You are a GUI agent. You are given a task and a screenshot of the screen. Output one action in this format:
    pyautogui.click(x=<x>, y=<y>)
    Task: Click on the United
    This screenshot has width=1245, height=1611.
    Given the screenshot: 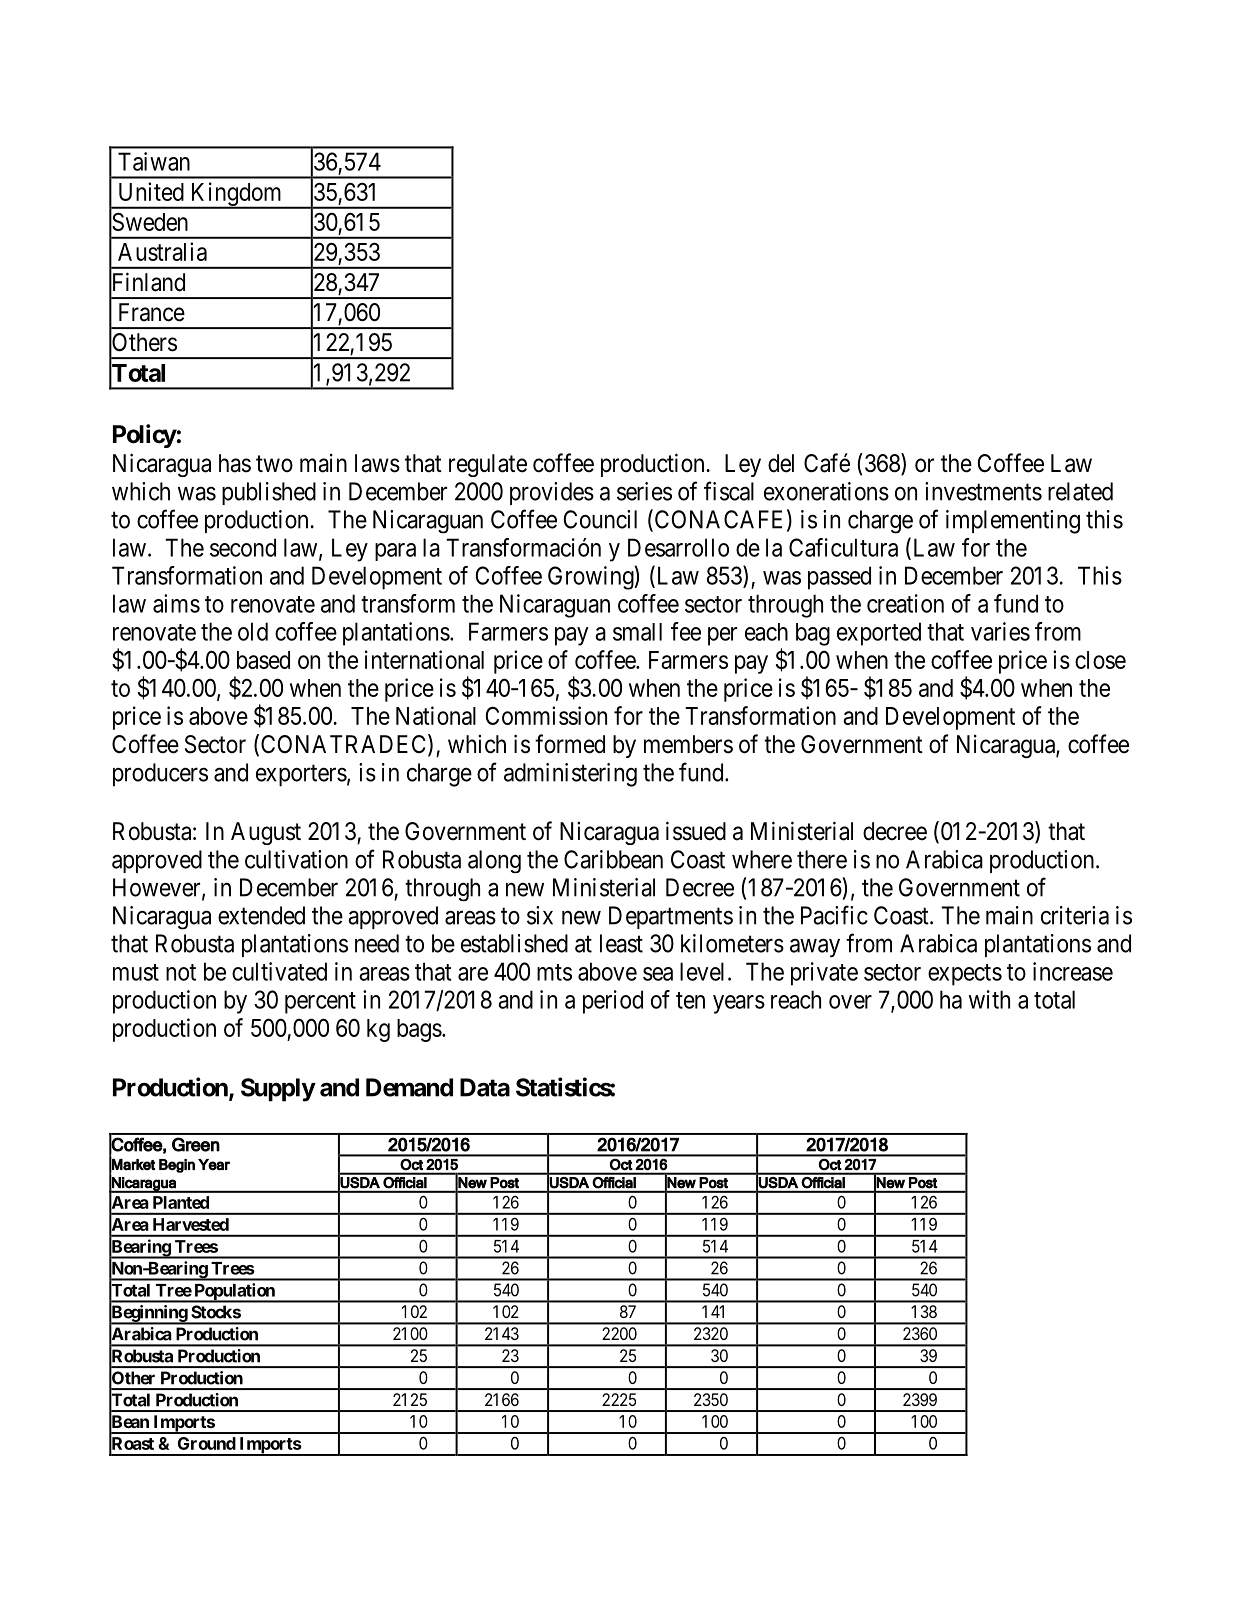 What is the action you would take?
    pyautogui.click(x=151, y=191)
